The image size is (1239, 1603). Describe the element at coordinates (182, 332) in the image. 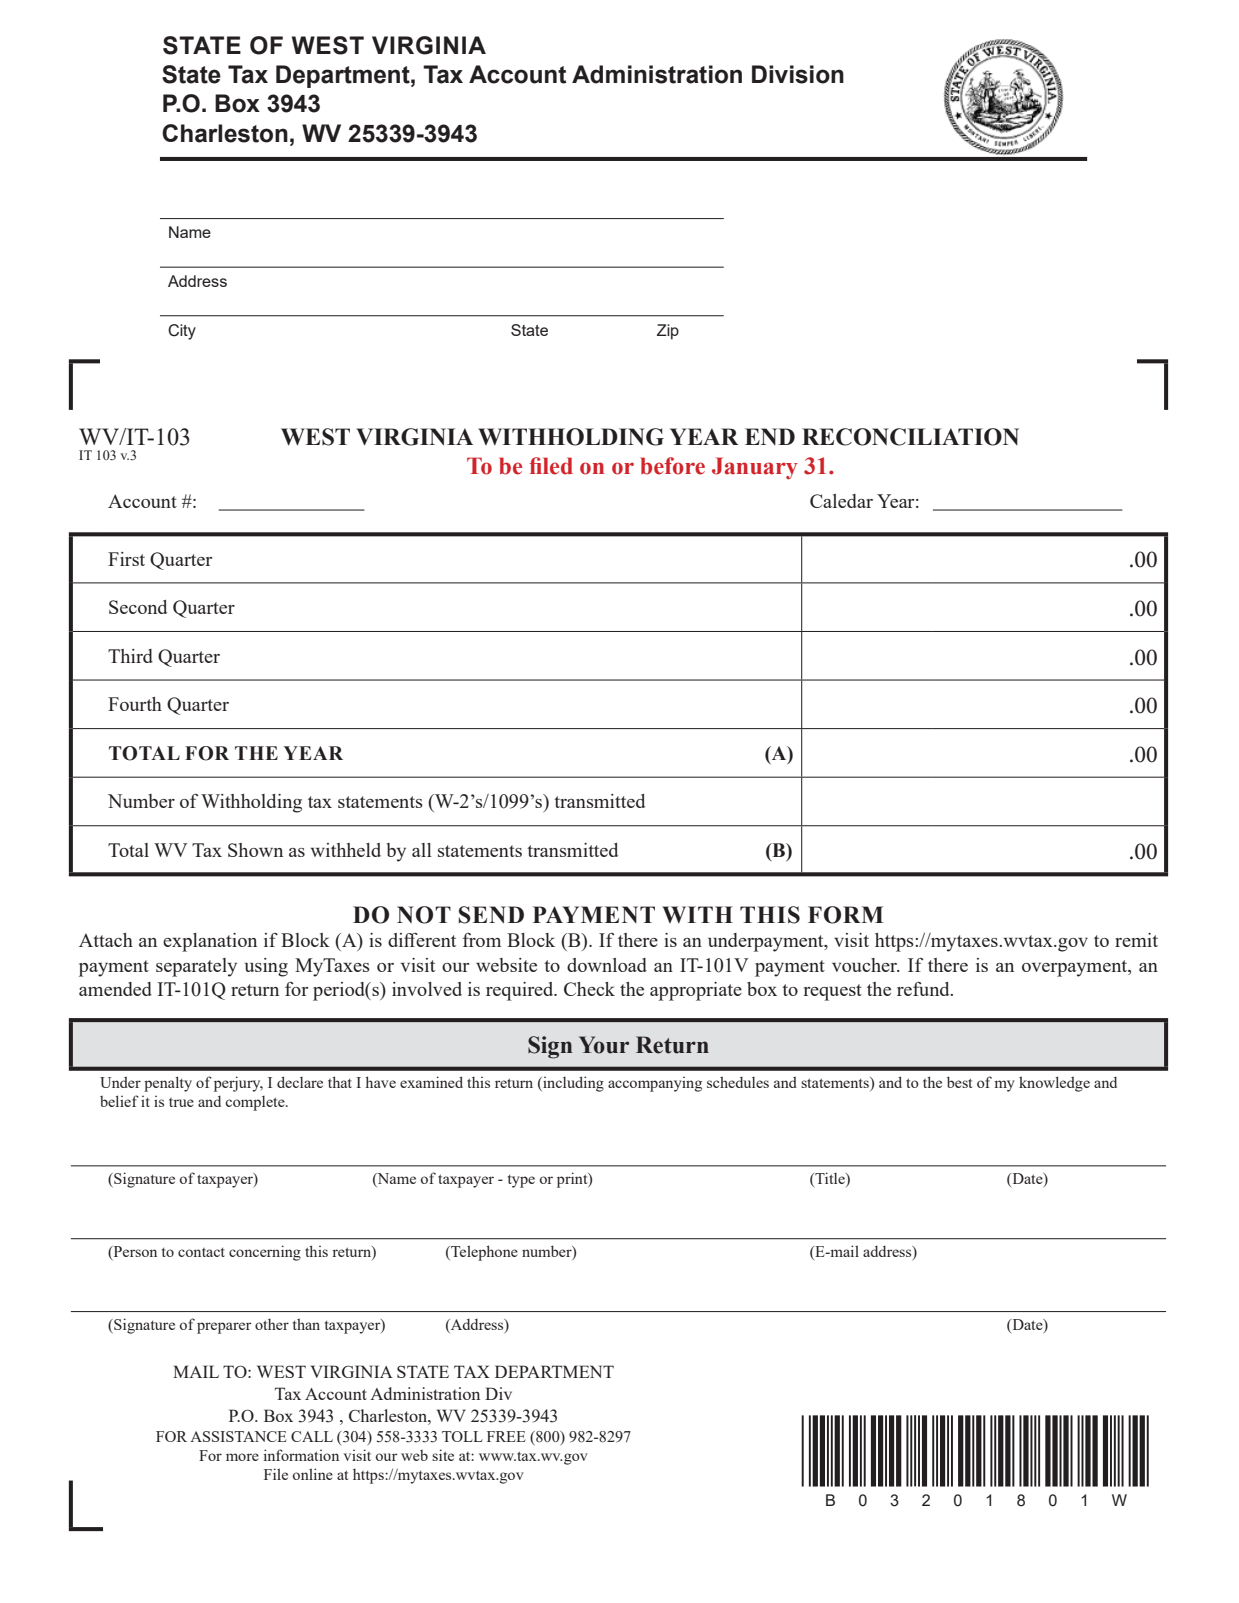

I see `City` at that location.
